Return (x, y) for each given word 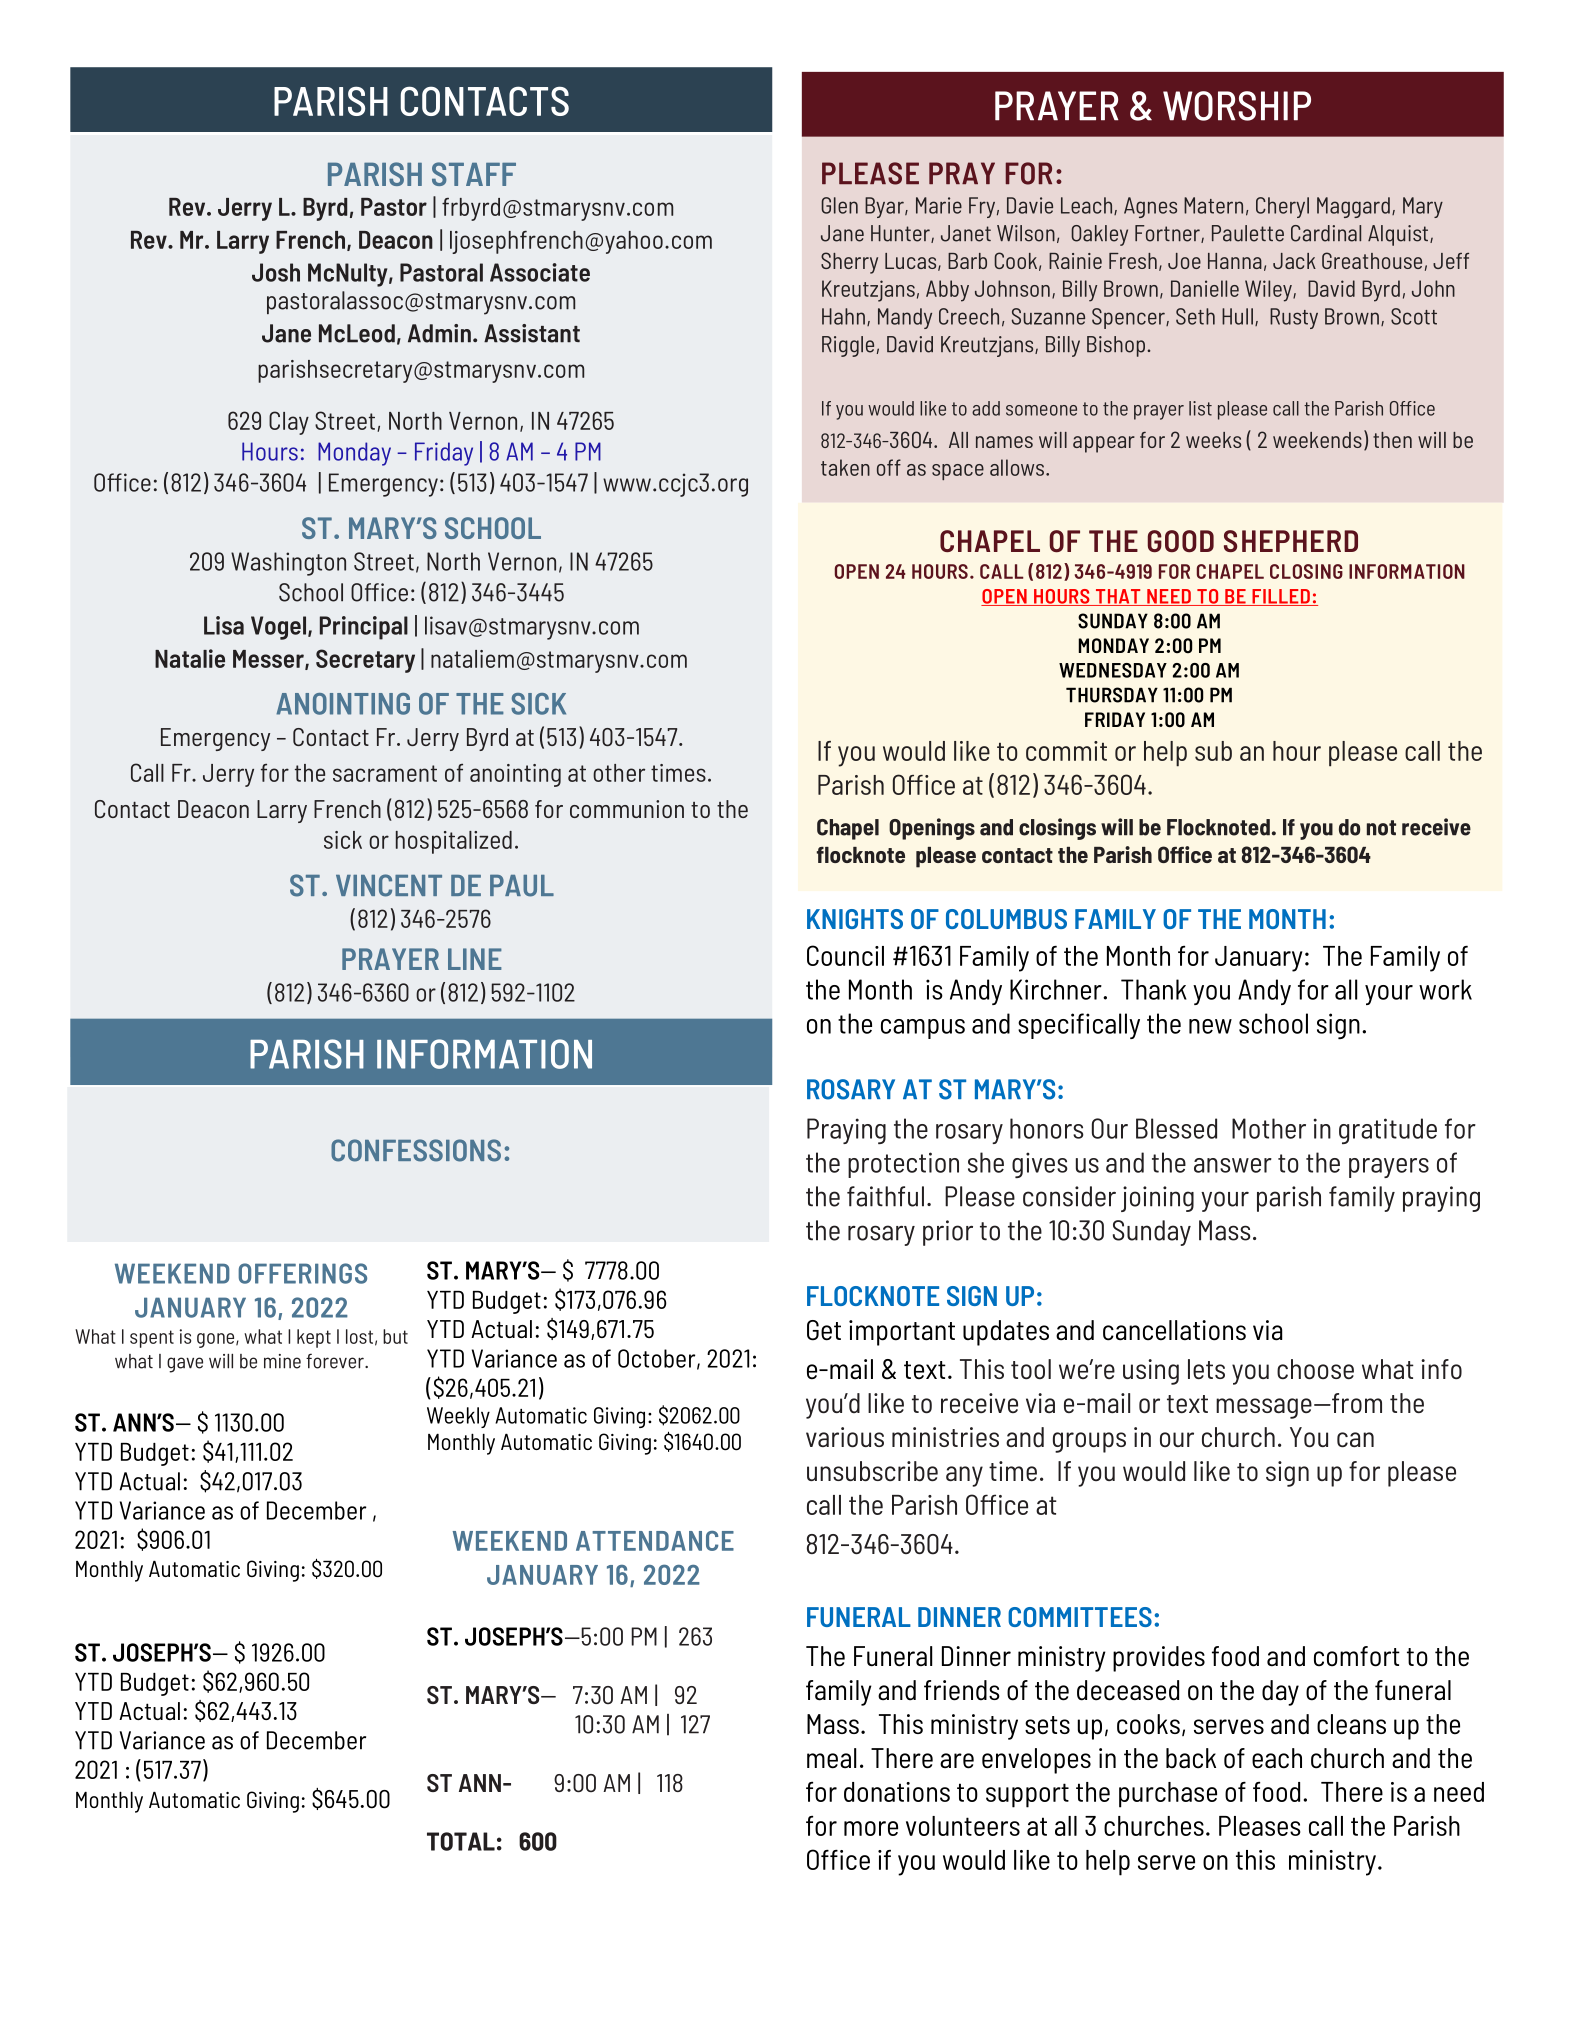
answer (1233, 1165)
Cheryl (1282, 207)
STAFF (474, 174)
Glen (839, 205)
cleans (1351, 1724)
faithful (885, 1196)
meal (831, 1758)
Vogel (280, 628)
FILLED (1281, 597)
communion (627, 809)
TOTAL (461, 1841)
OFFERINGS (302, 1273)
